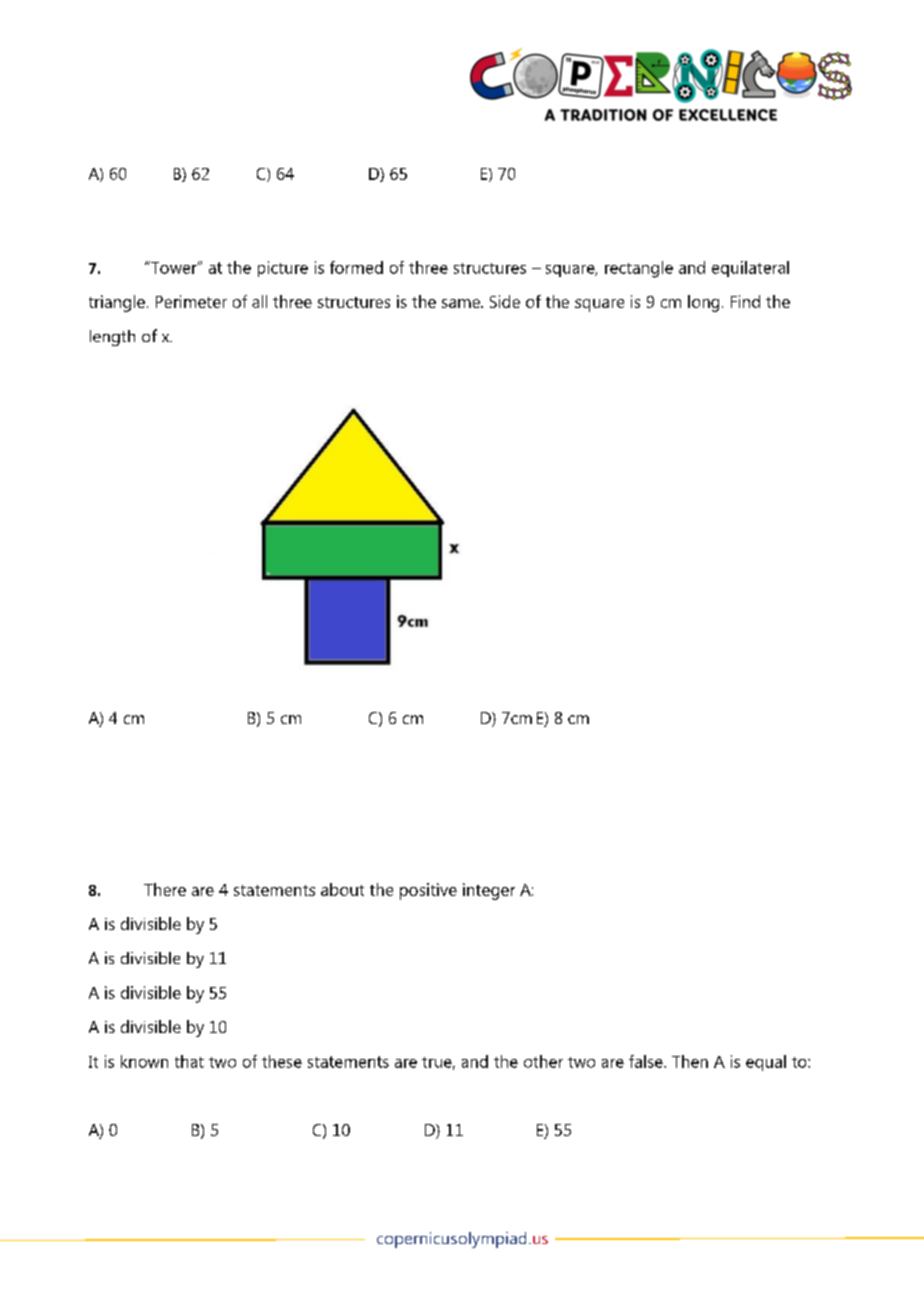 This screenshot has width=924, height=1308. Describe the element at coordinates (489, 891) in the screenshot. I see `integer` at that location.
